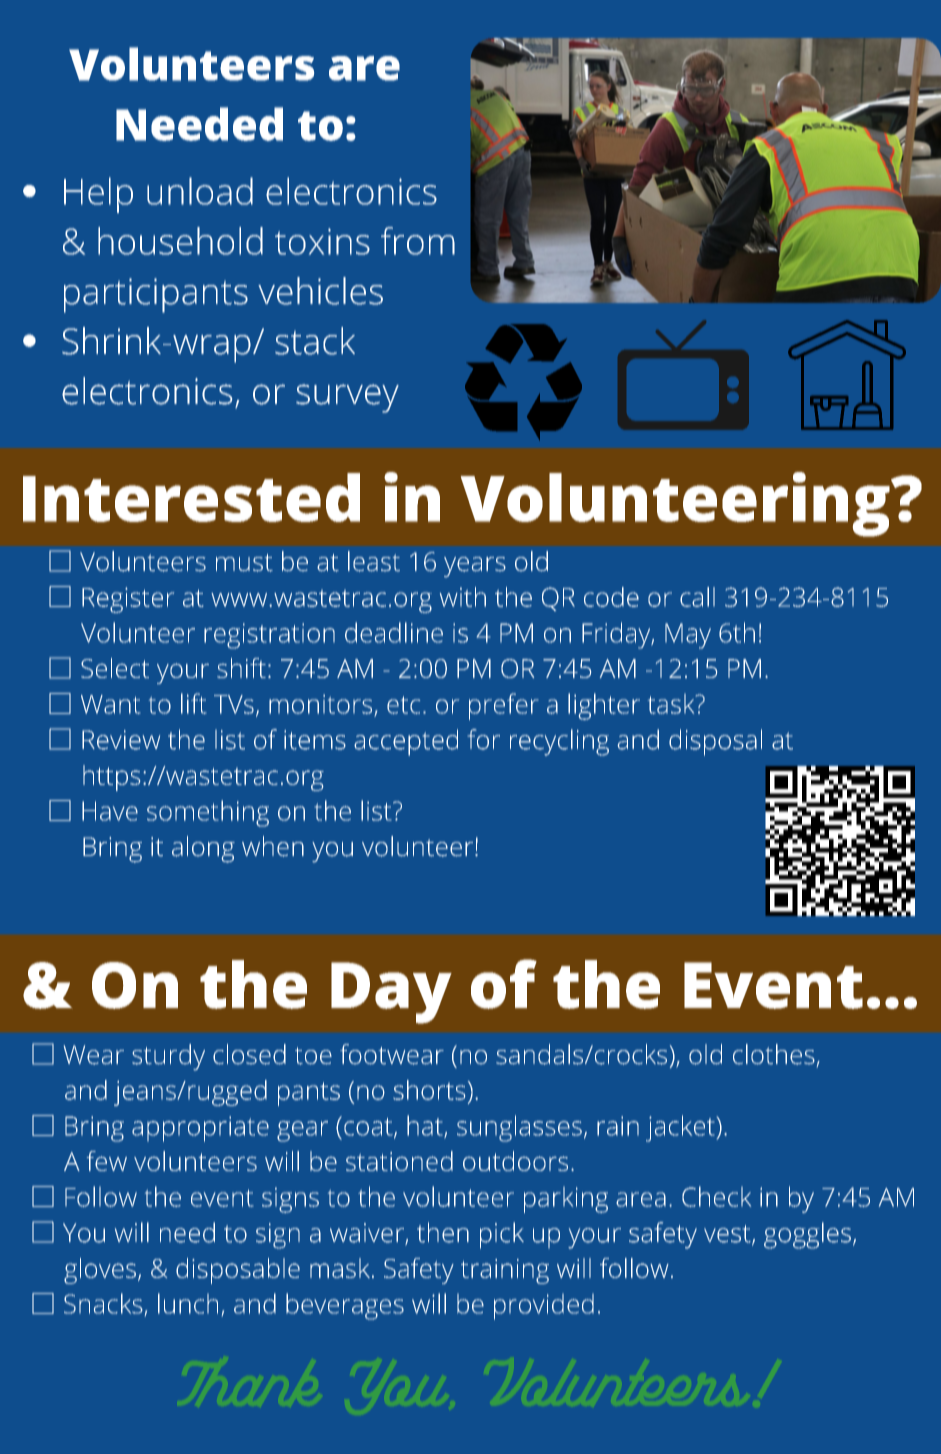 The image size is (941, 1454). I want to click on lunch, so click(188, 1303).
